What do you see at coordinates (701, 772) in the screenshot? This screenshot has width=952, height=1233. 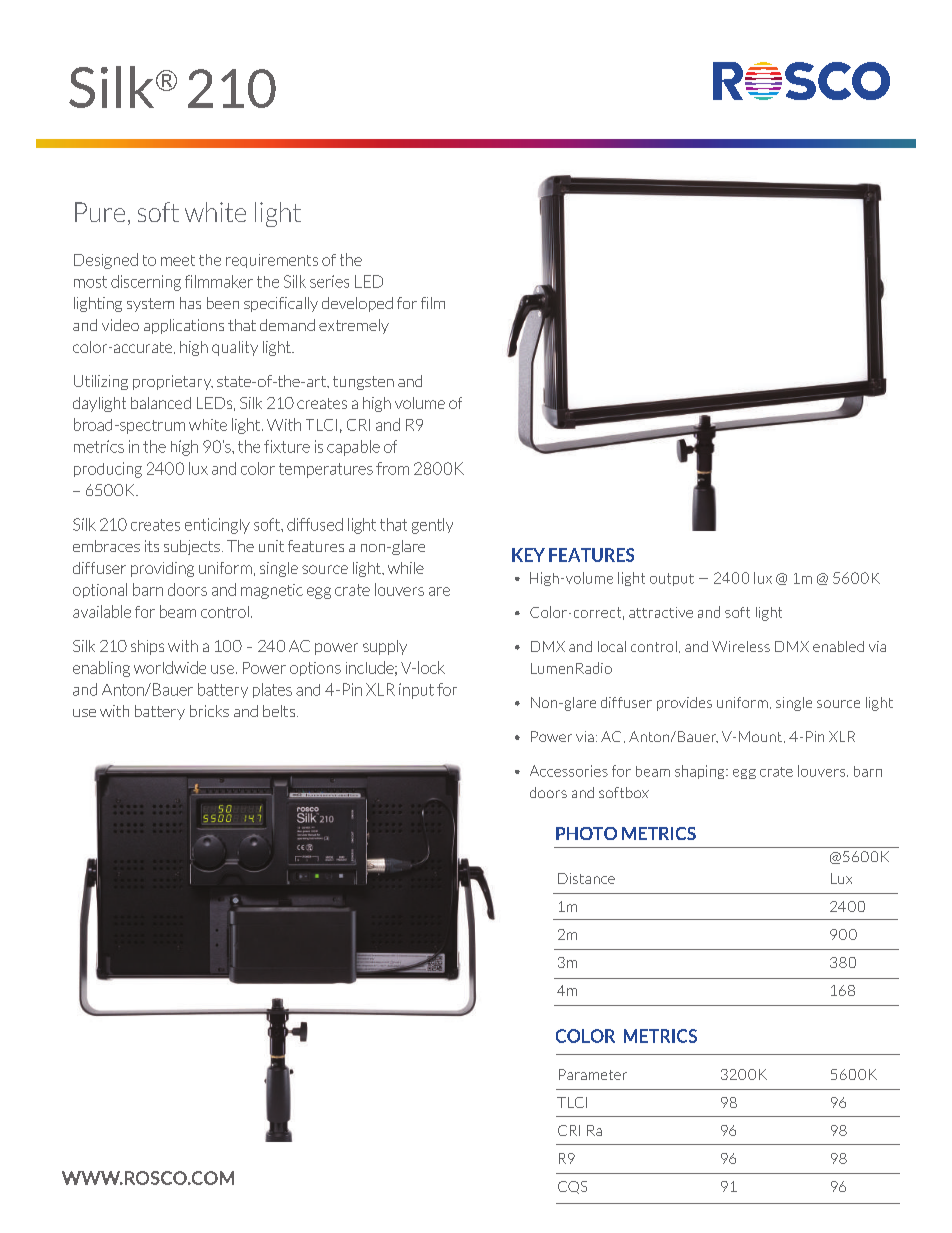 I see `shaping` at bounding box center [701, 772].
